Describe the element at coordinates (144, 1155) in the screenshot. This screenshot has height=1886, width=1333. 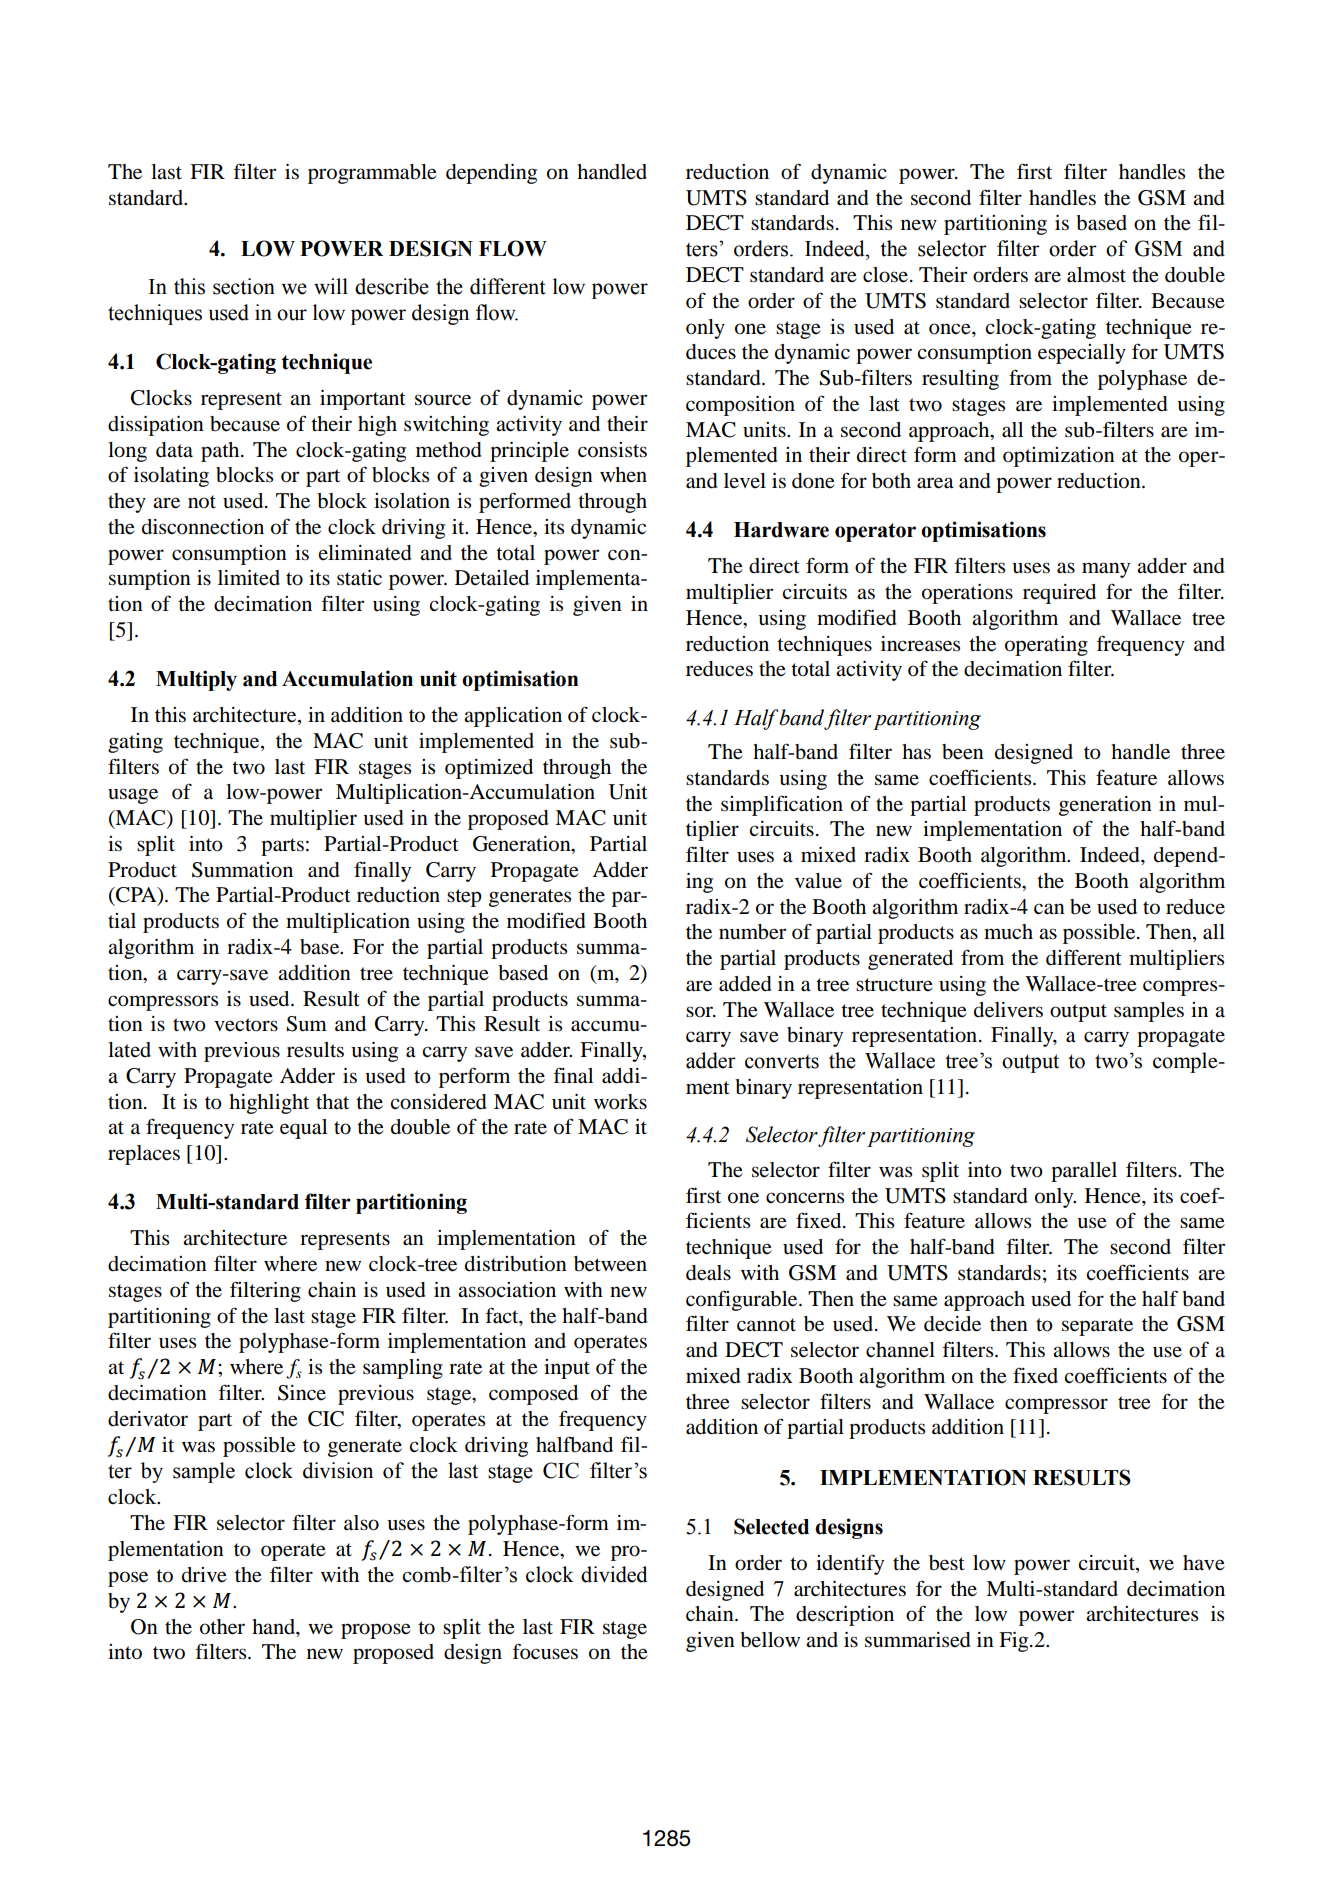
I see `replaces` at that location.
